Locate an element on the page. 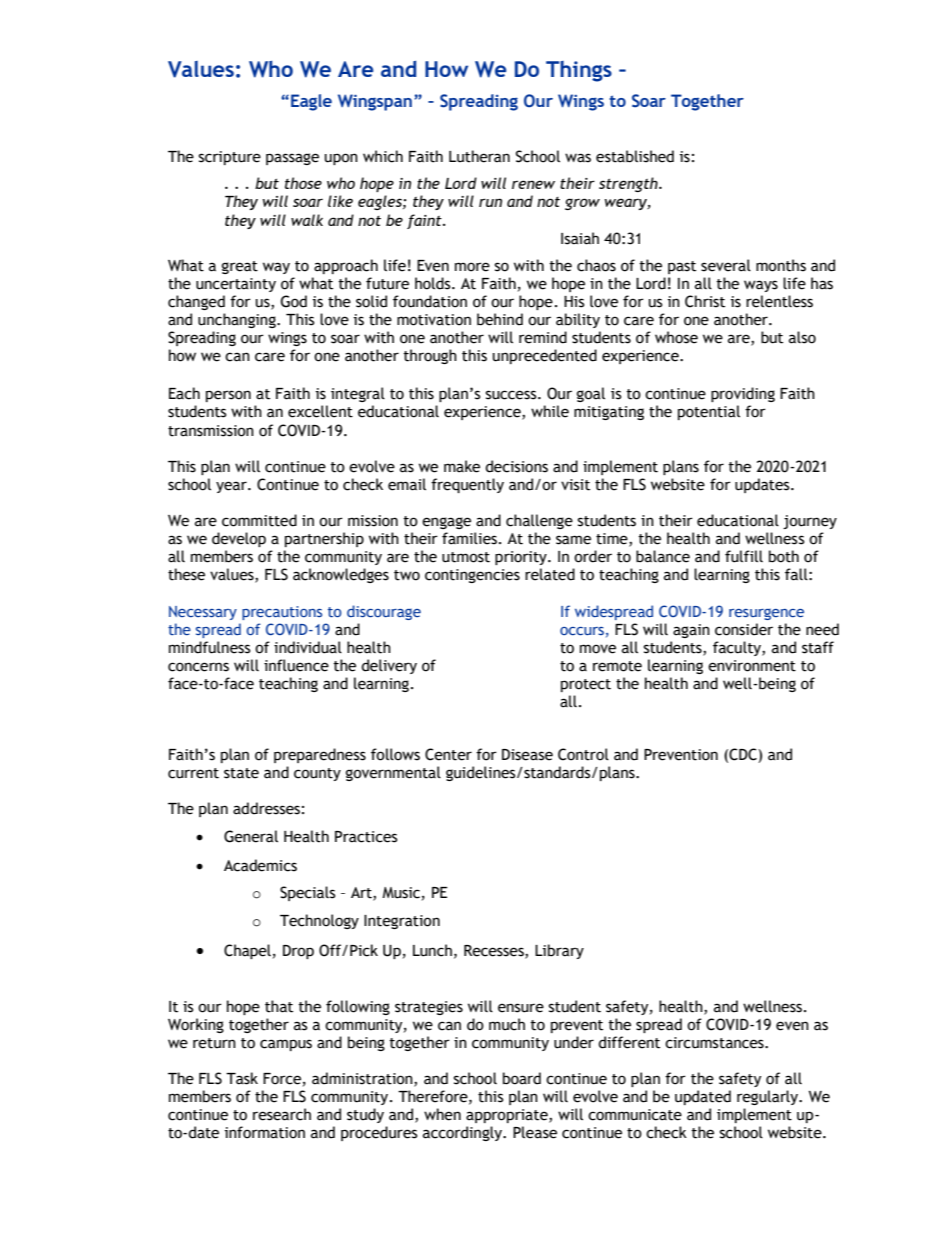 This document has width=952, height=1233. potential is located at coordinates (709, 412).
